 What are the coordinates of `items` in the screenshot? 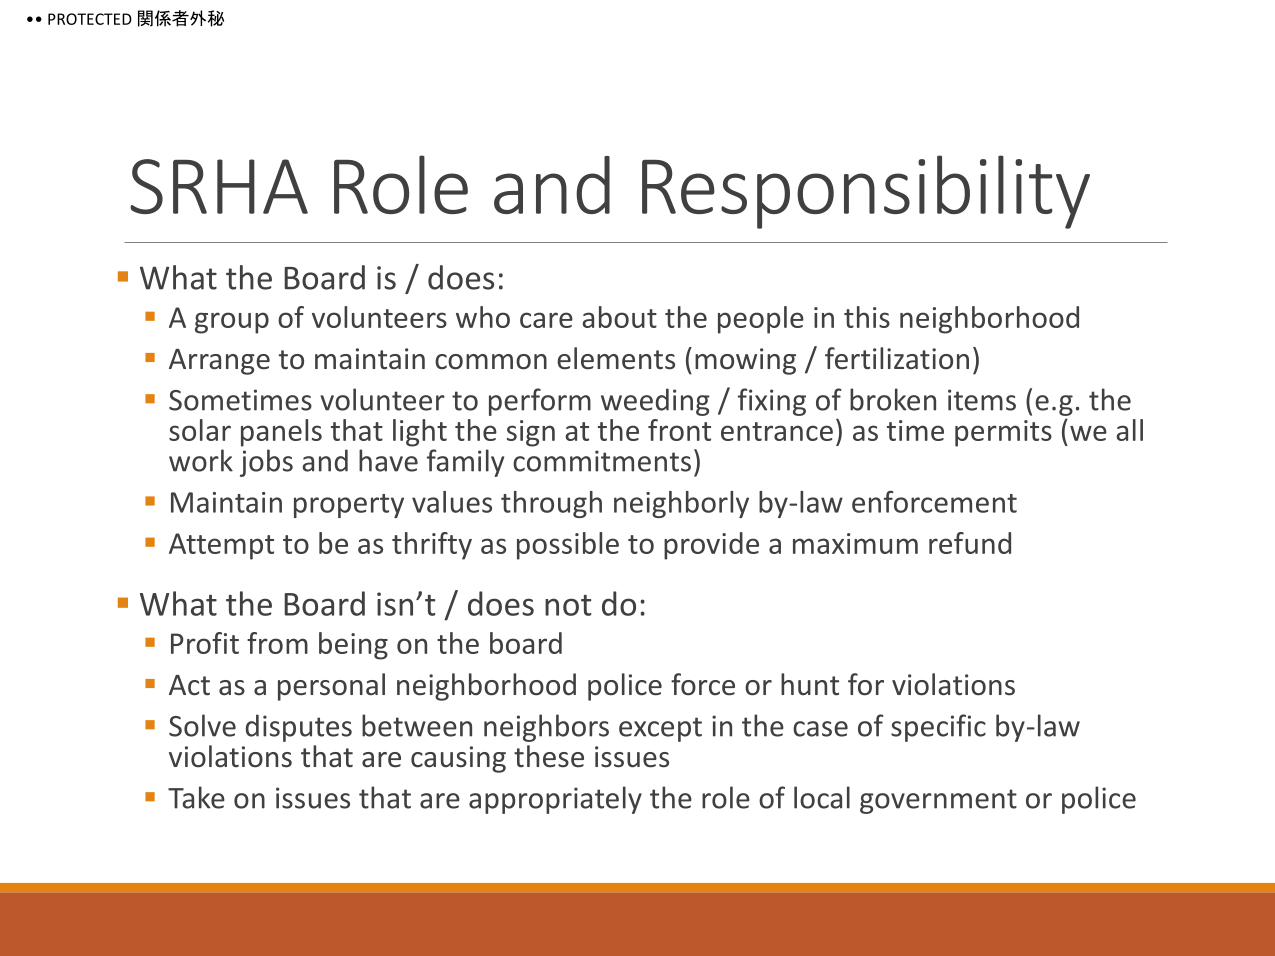 It's located at (982, 400).
